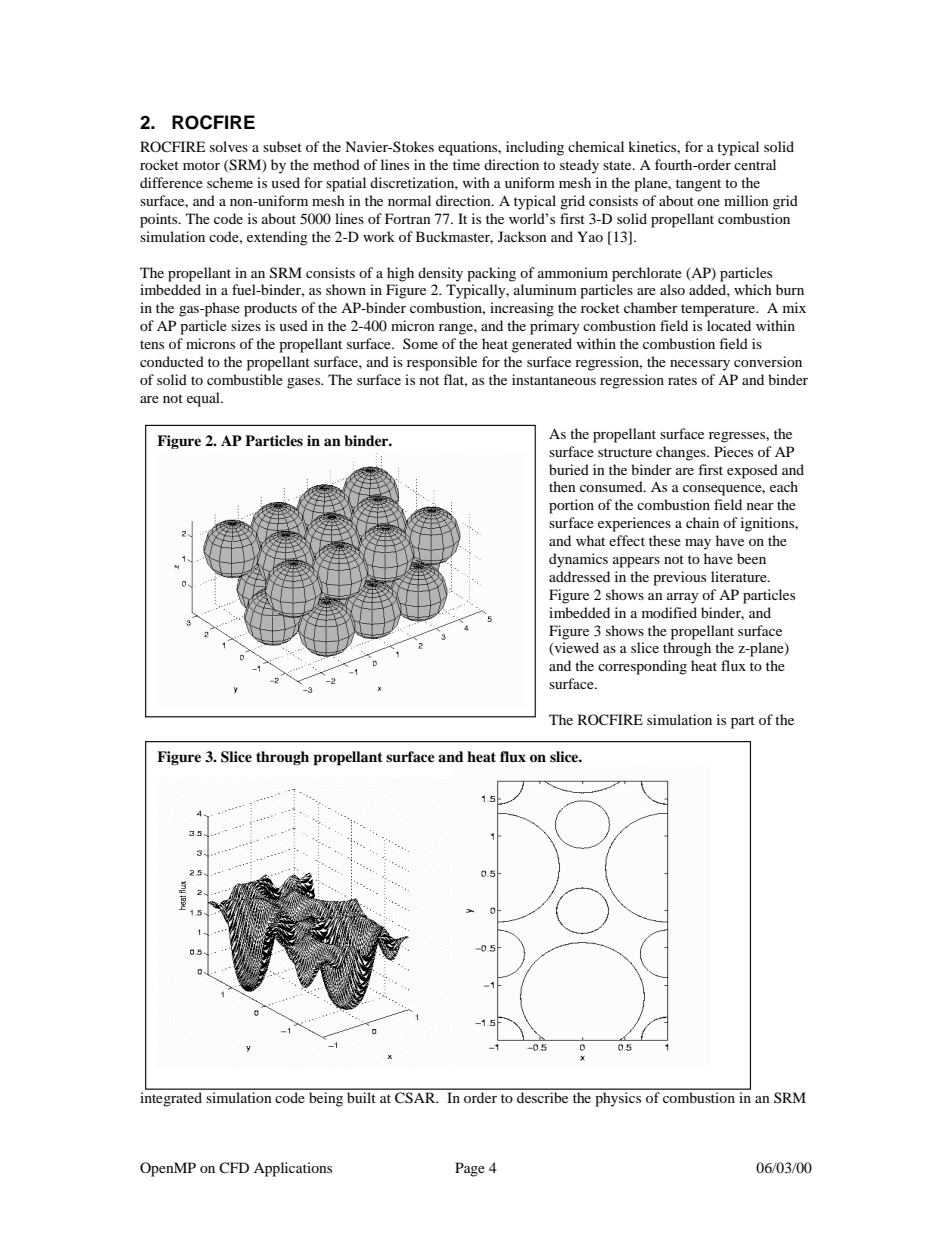 The image size is (952, 1233). Describe the element at coordinates (562, 486) in the screenshot. I see `then` at that location.
